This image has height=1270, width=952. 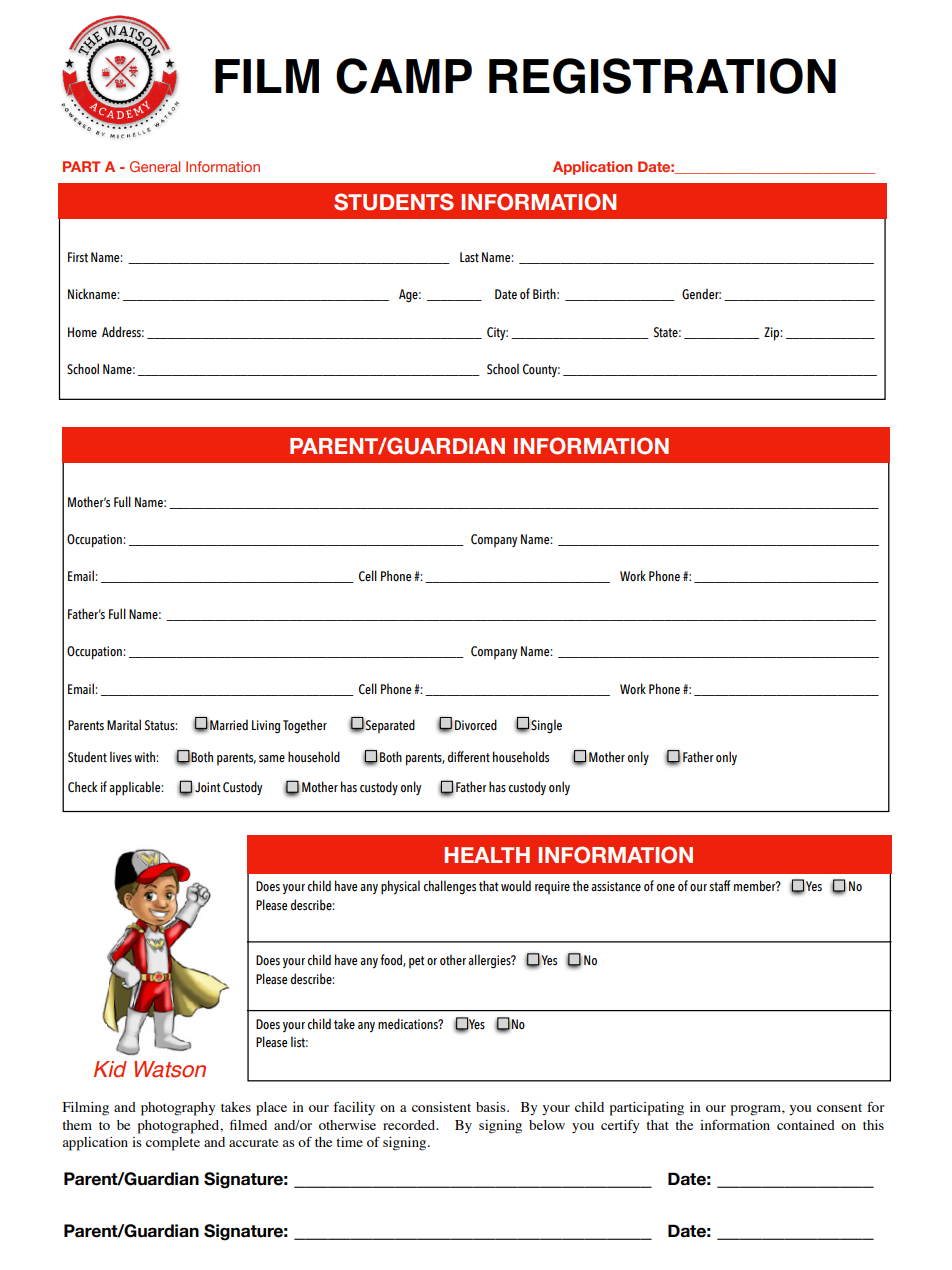 I want to click on General, so click(x=155, y=166).
